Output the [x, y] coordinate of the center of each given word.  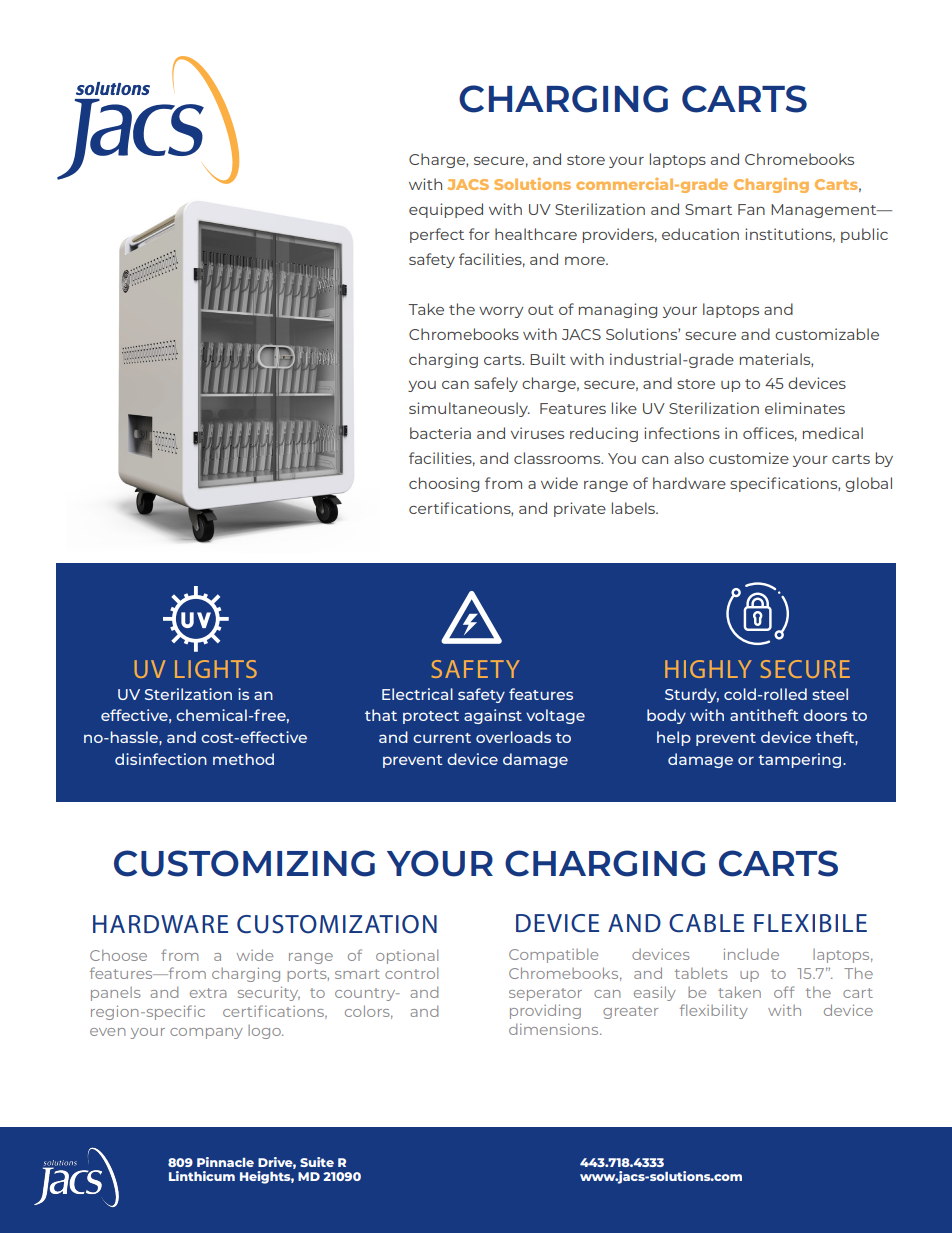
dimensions [555, 1029]
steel [830, 694]
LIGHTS [216, 669]
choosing [444, 484]
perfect [437, 235]
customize [749, 458]
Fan [751, 209]
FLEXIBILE [810, 923]
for [479, 234]
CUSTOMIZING [244, 863]
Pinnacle [225, 1162]
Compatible [553, 955]
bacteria [440, 433]
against [493, 716]
